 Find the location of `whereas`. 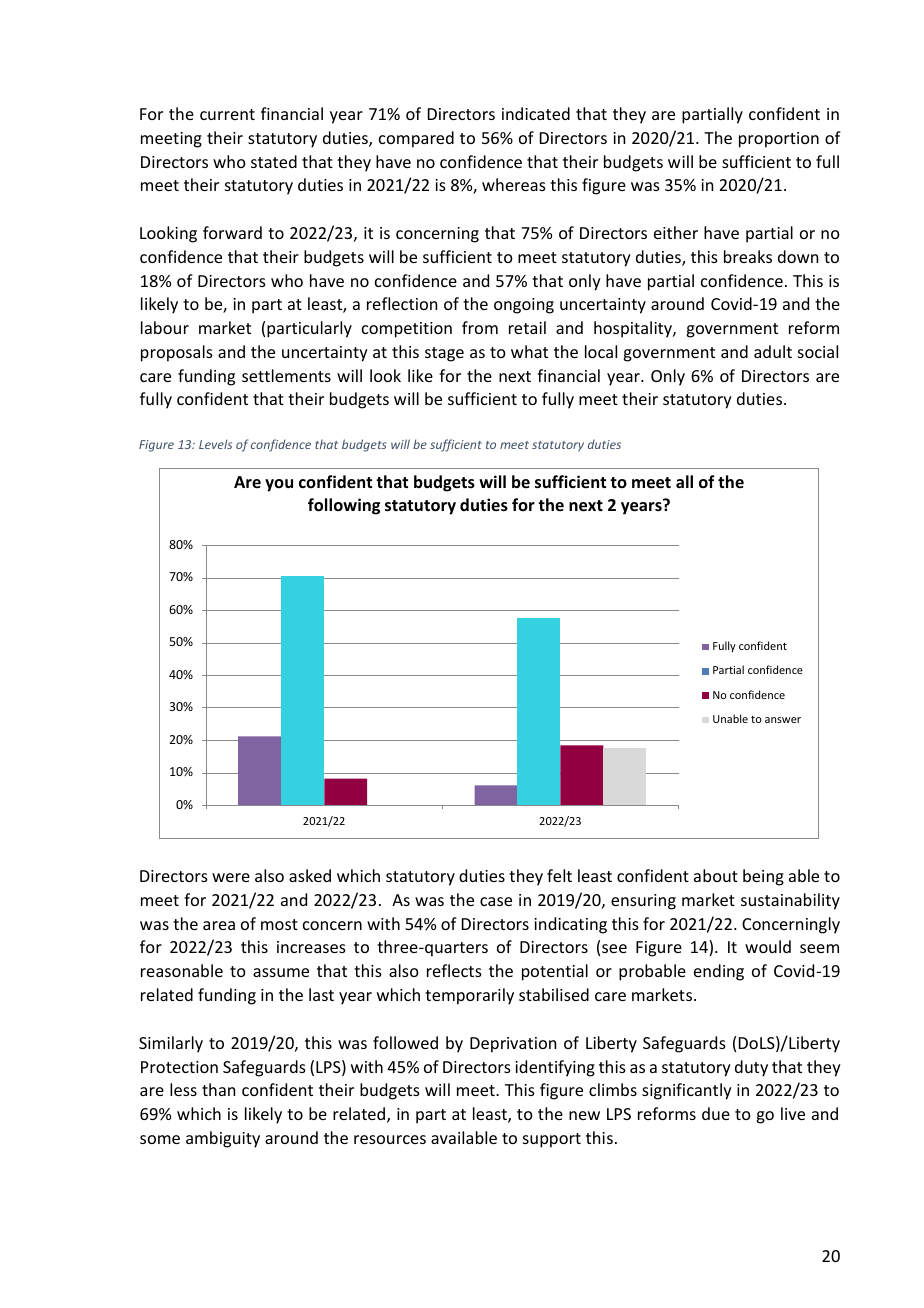

whereas is located at coordinates (514, 184).
